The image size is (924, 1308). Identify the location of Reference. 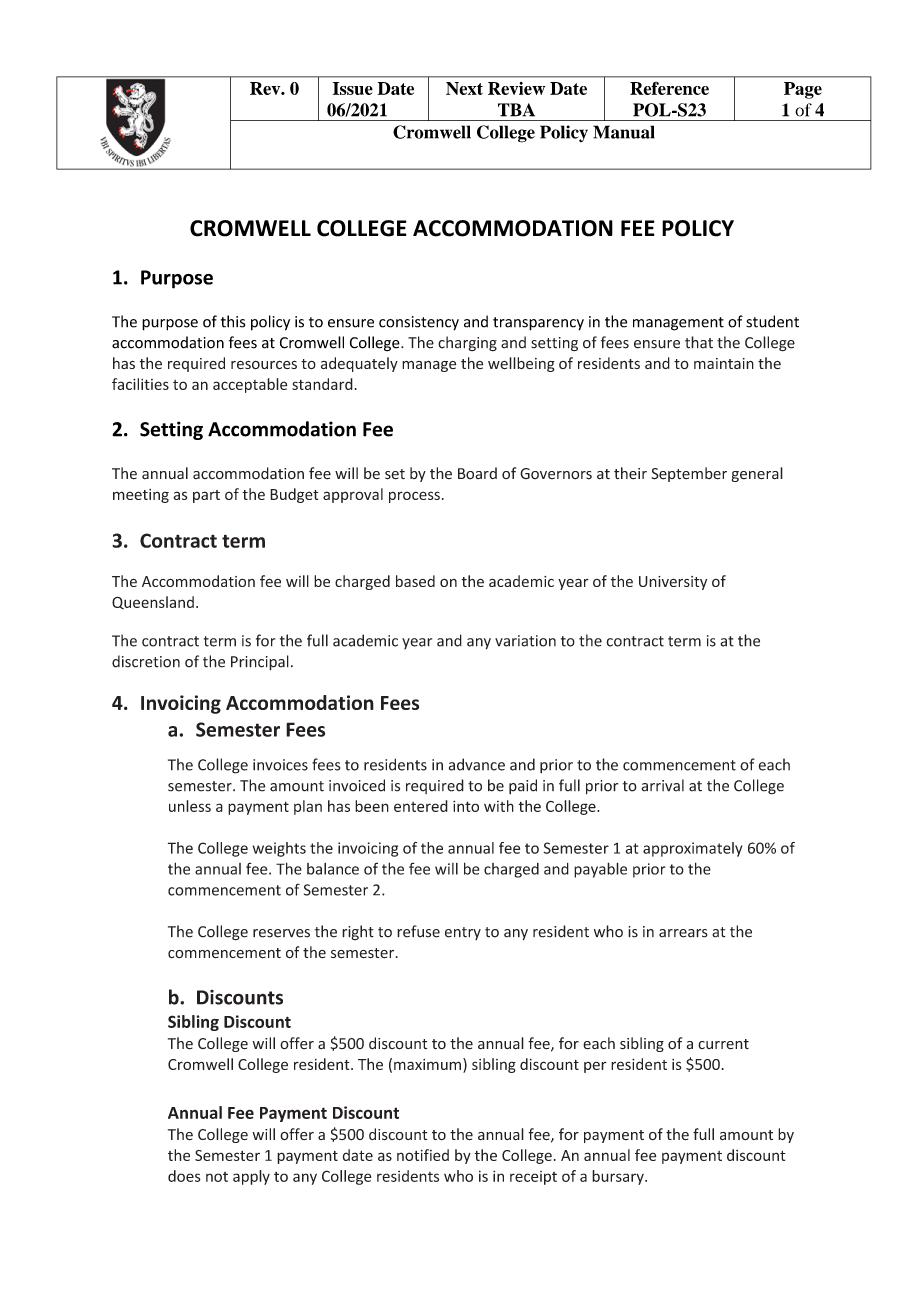
(669, 88).
